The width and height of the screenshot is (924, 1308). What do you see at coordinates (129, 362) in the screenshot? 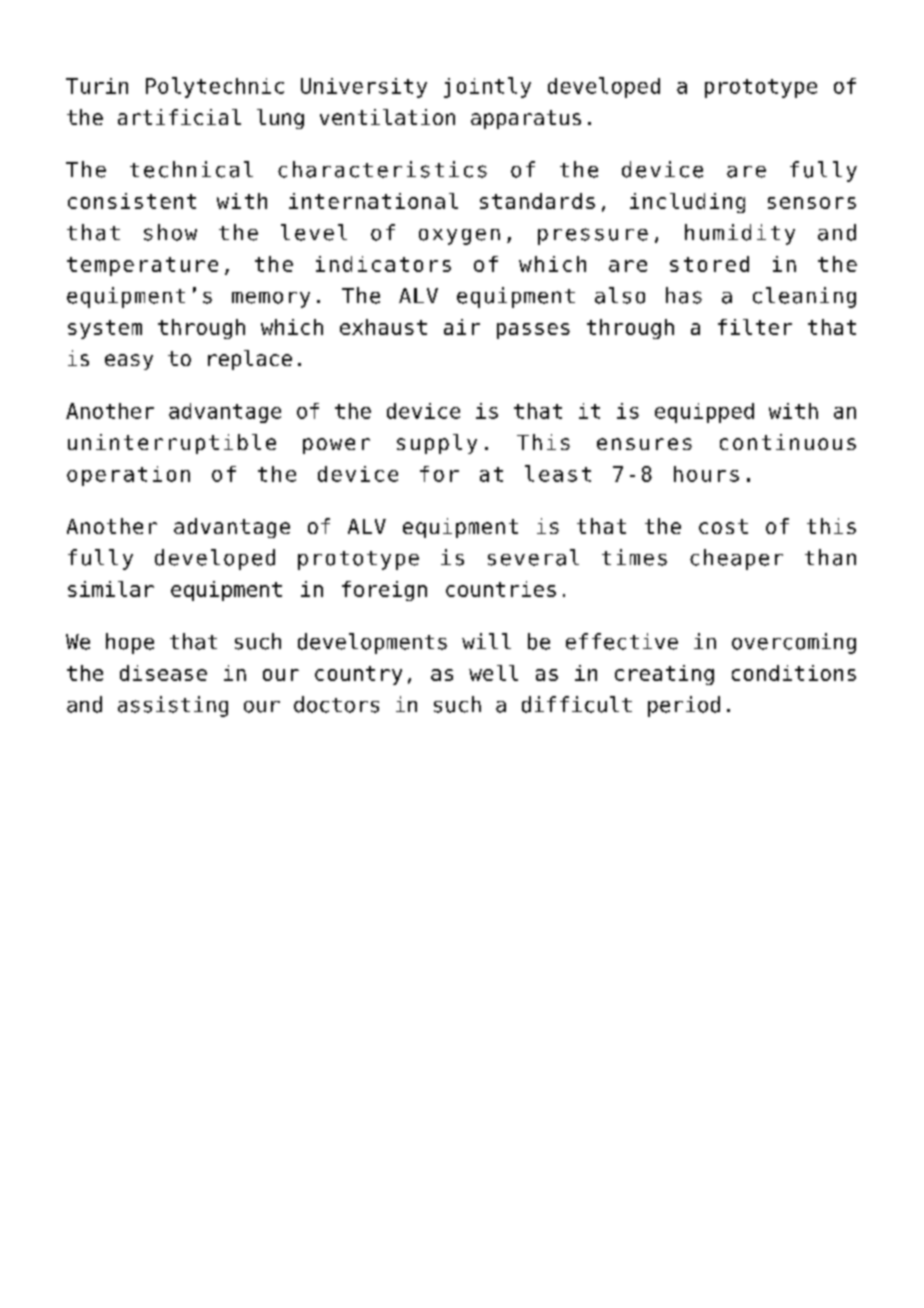
I see `easy` at bounding box center [129, 362].
